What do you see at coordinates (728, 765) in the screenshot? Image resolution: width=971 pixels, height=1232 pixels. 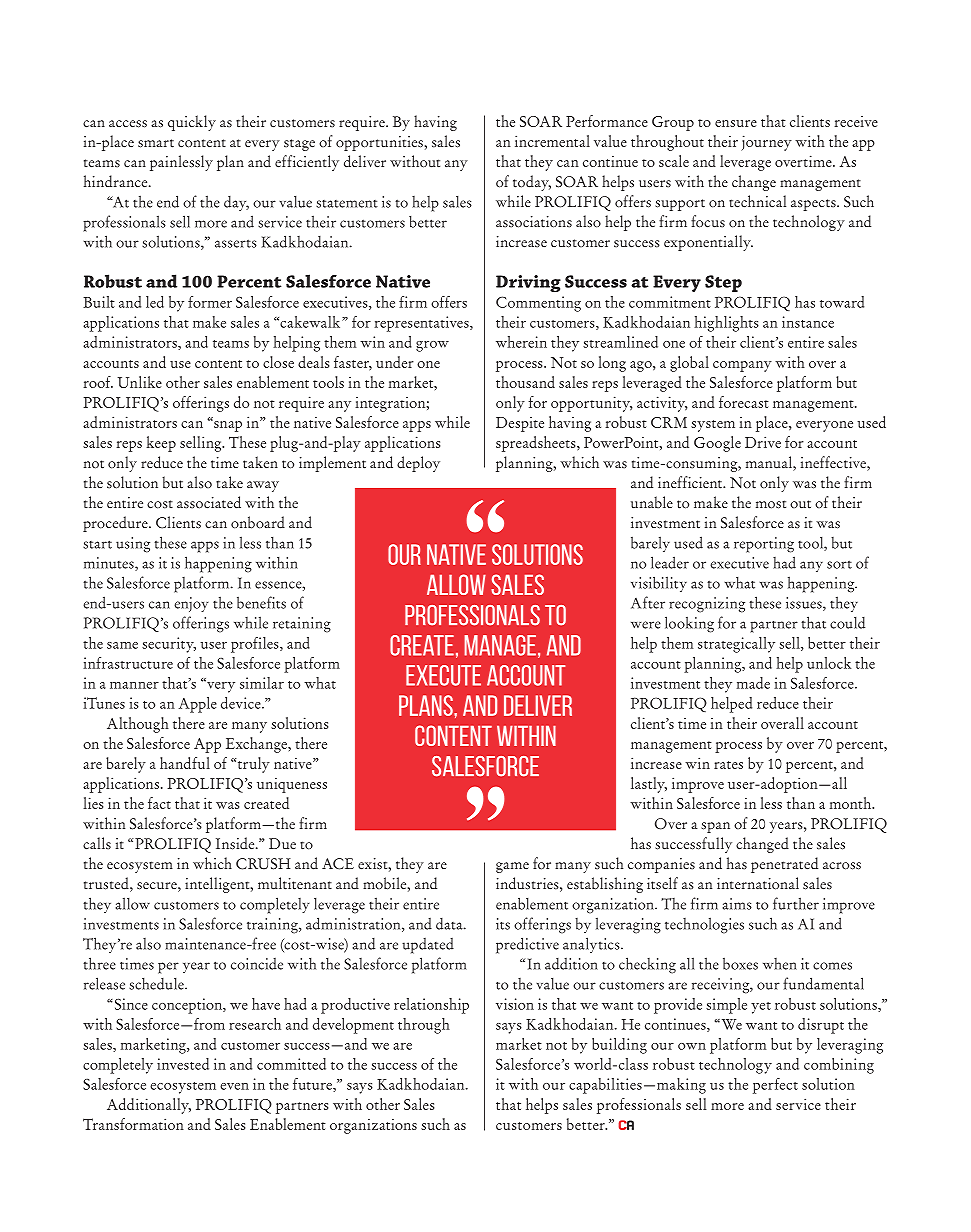 I see `rates` at bounding box center [728, 765].
